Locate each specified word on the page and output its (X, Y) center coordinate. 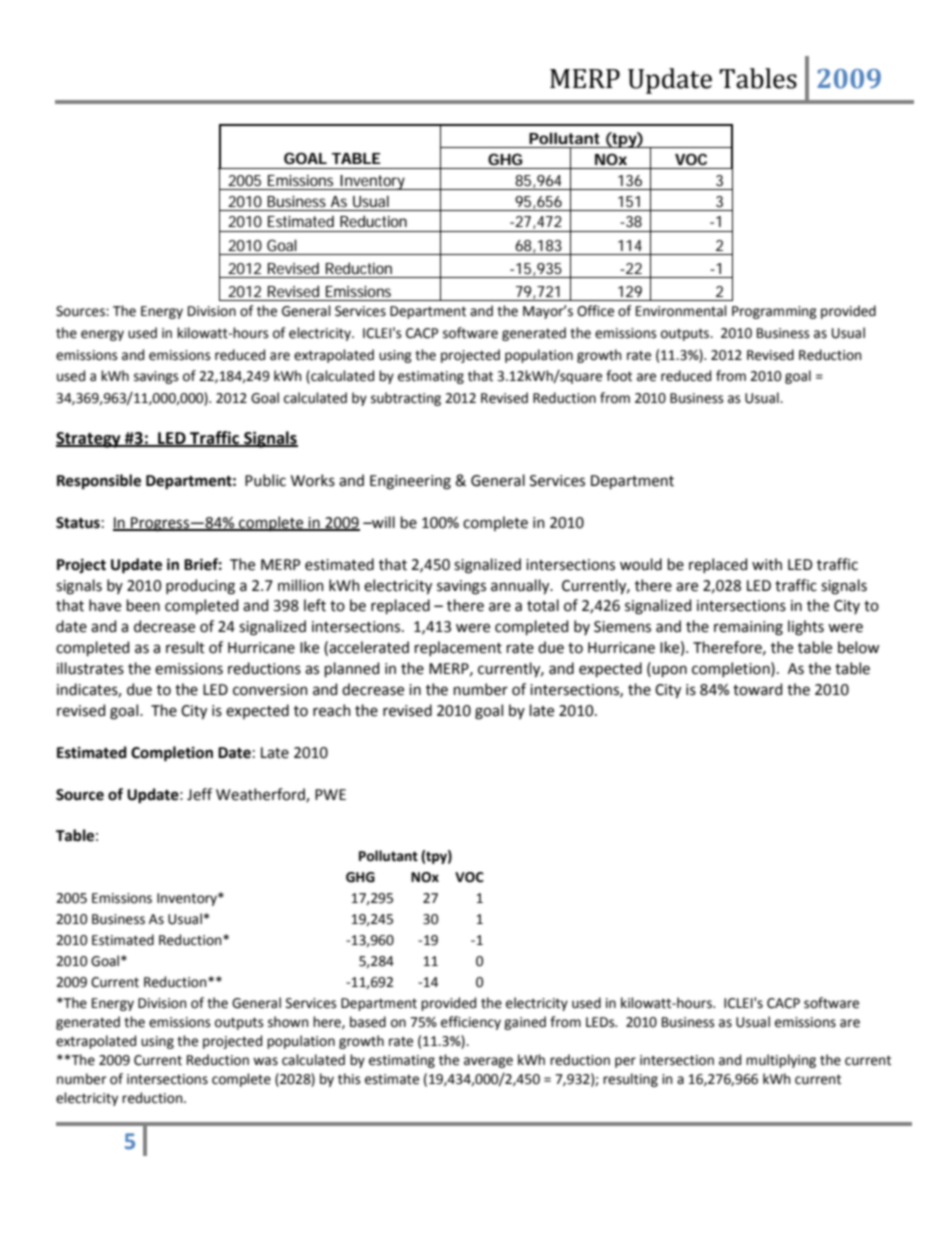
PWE (330, 794)
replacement (458, 648)
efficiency (471, 1023)
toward (757, 689)
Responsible (99, 481)
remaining (748, 628)
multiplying (781, 1061)
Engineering (410, 482)
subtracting (406, 399)
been (143, 605)
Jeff (199, 794)
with (767, 564)
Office (595, 311)
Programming (774, 312)
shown (288, 1022)
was (265, 1061)
